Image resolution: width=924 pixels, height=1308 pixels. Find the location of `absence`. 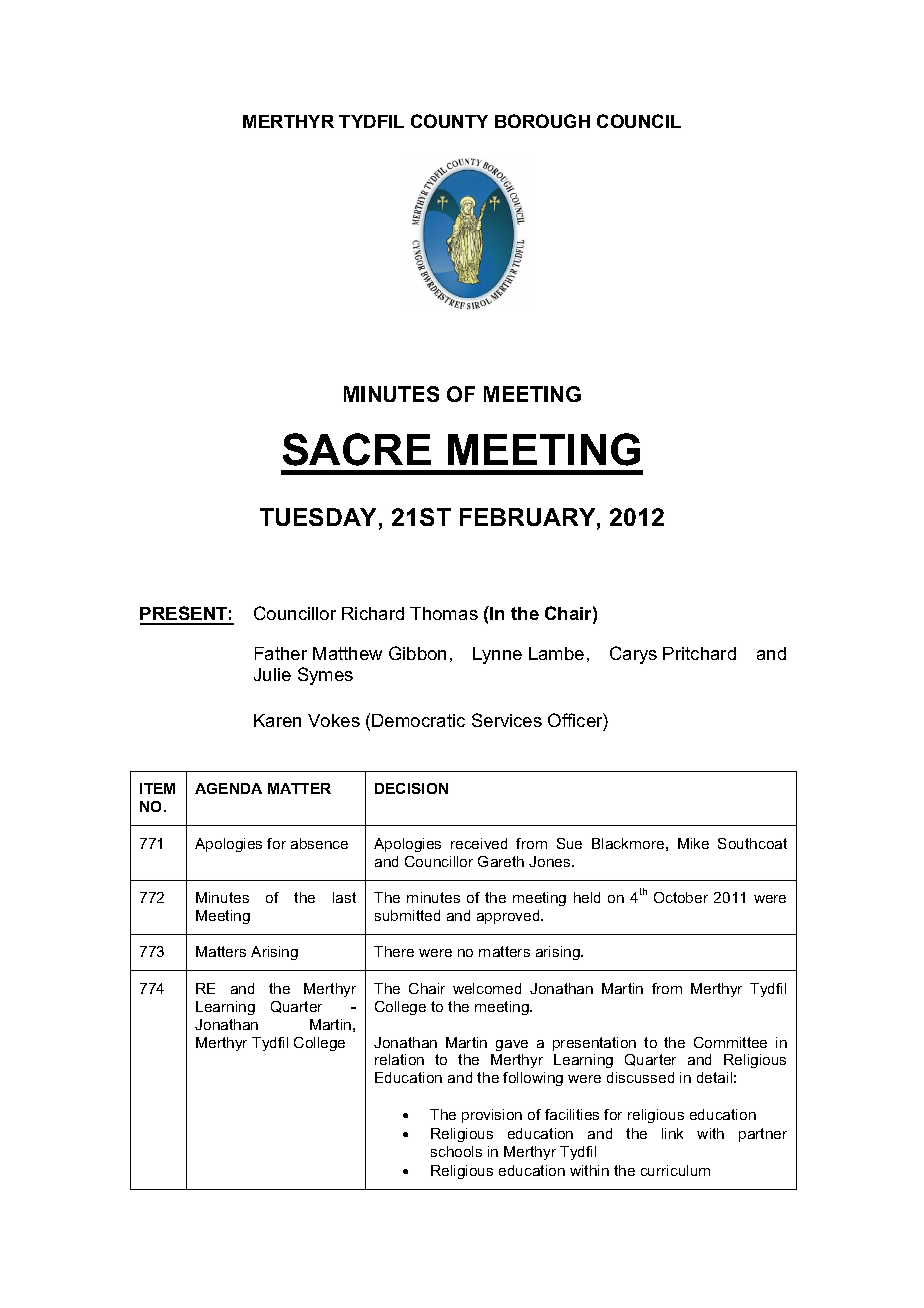

absence is located at coordinates (319, 843).
